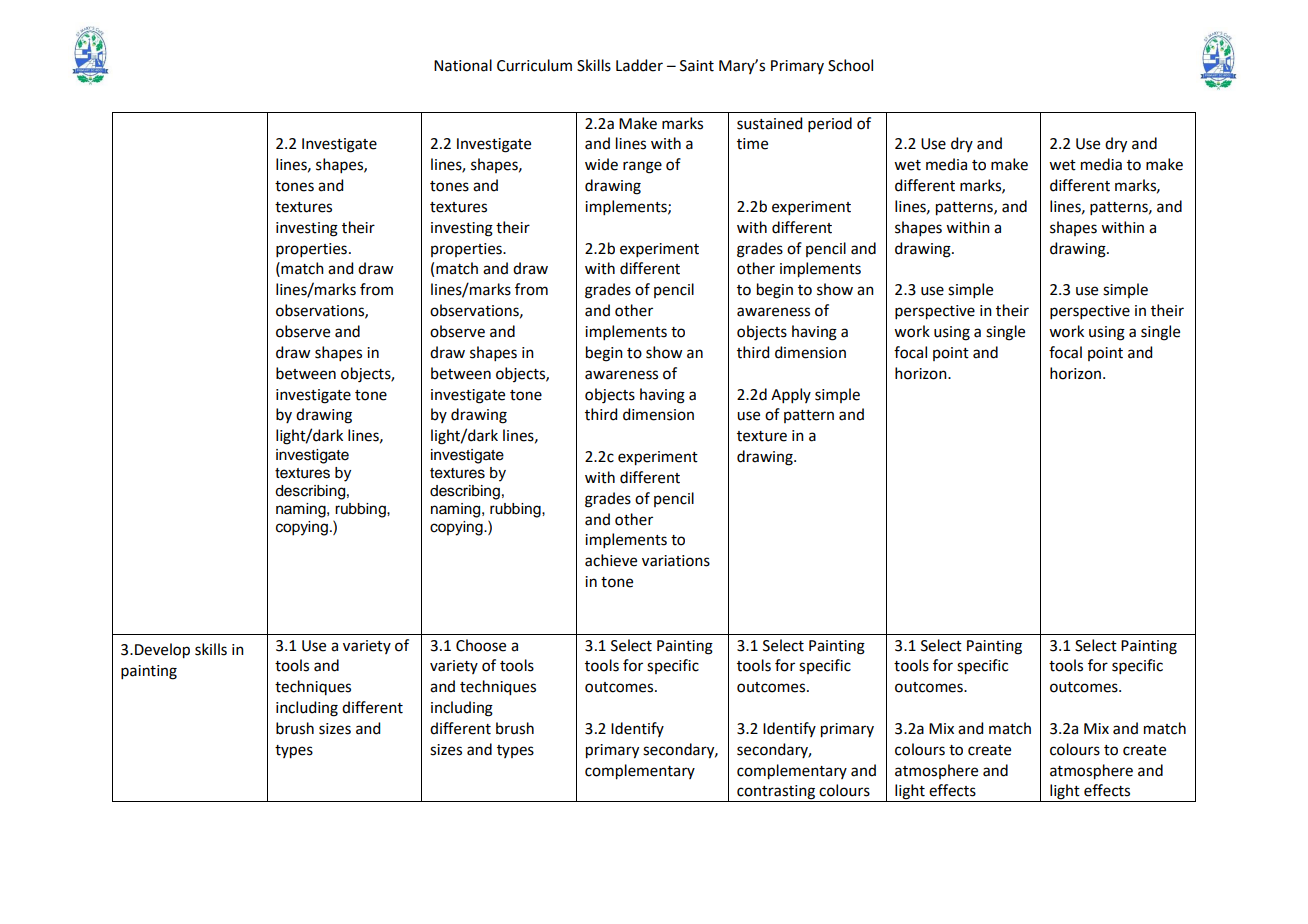 The height and width of the image is (924, 1308). I want to click on achieve, so click(611, 560).
